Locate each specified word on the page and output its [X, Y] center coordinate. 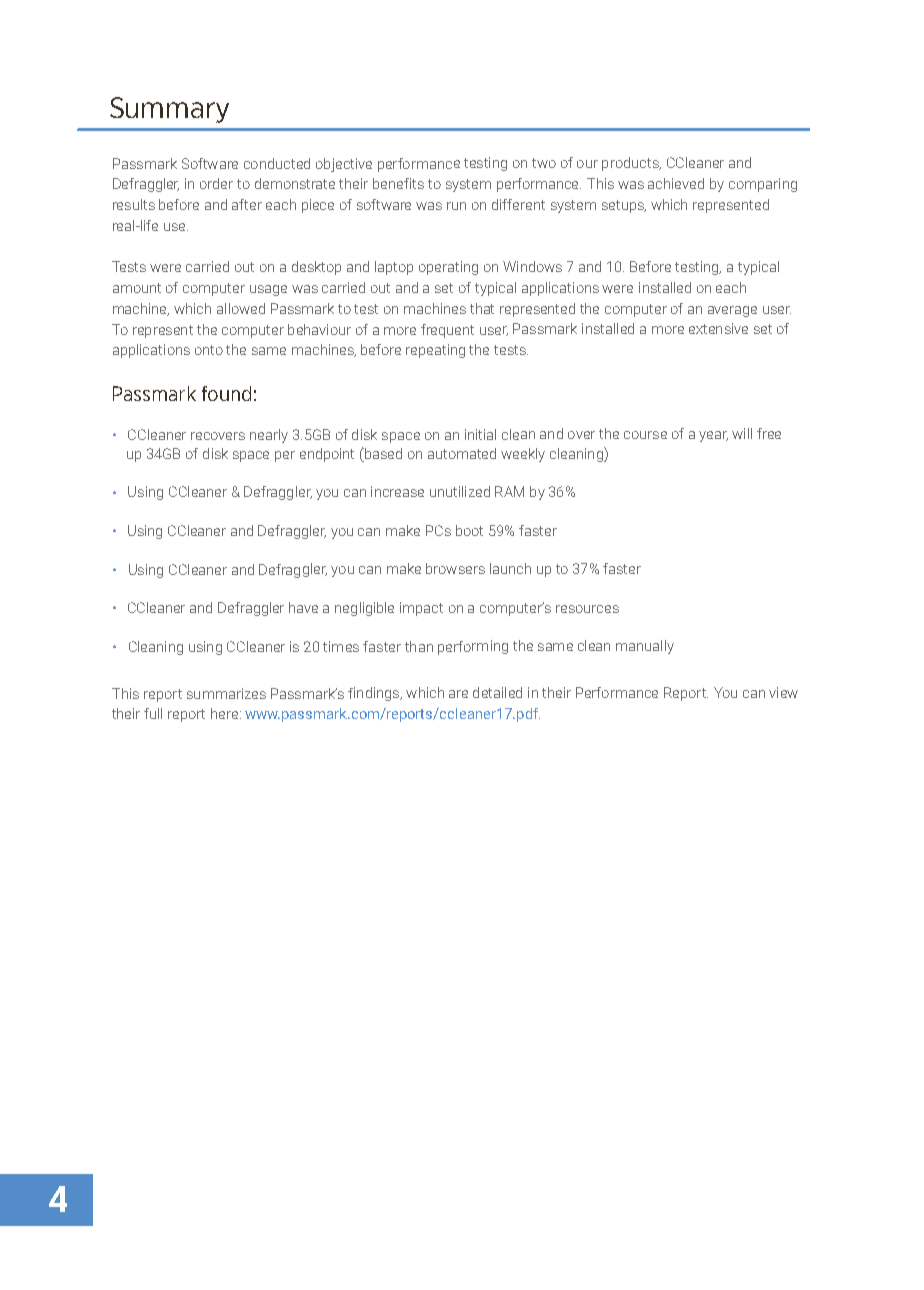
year [713, 436]
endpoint [327, 455]
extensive [718, 328]
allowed [241, 308]
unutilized [460, 491]
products [631, 164]
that [482, 308]
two [544, 163]
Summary [169, 110]
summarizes [226, 693]
